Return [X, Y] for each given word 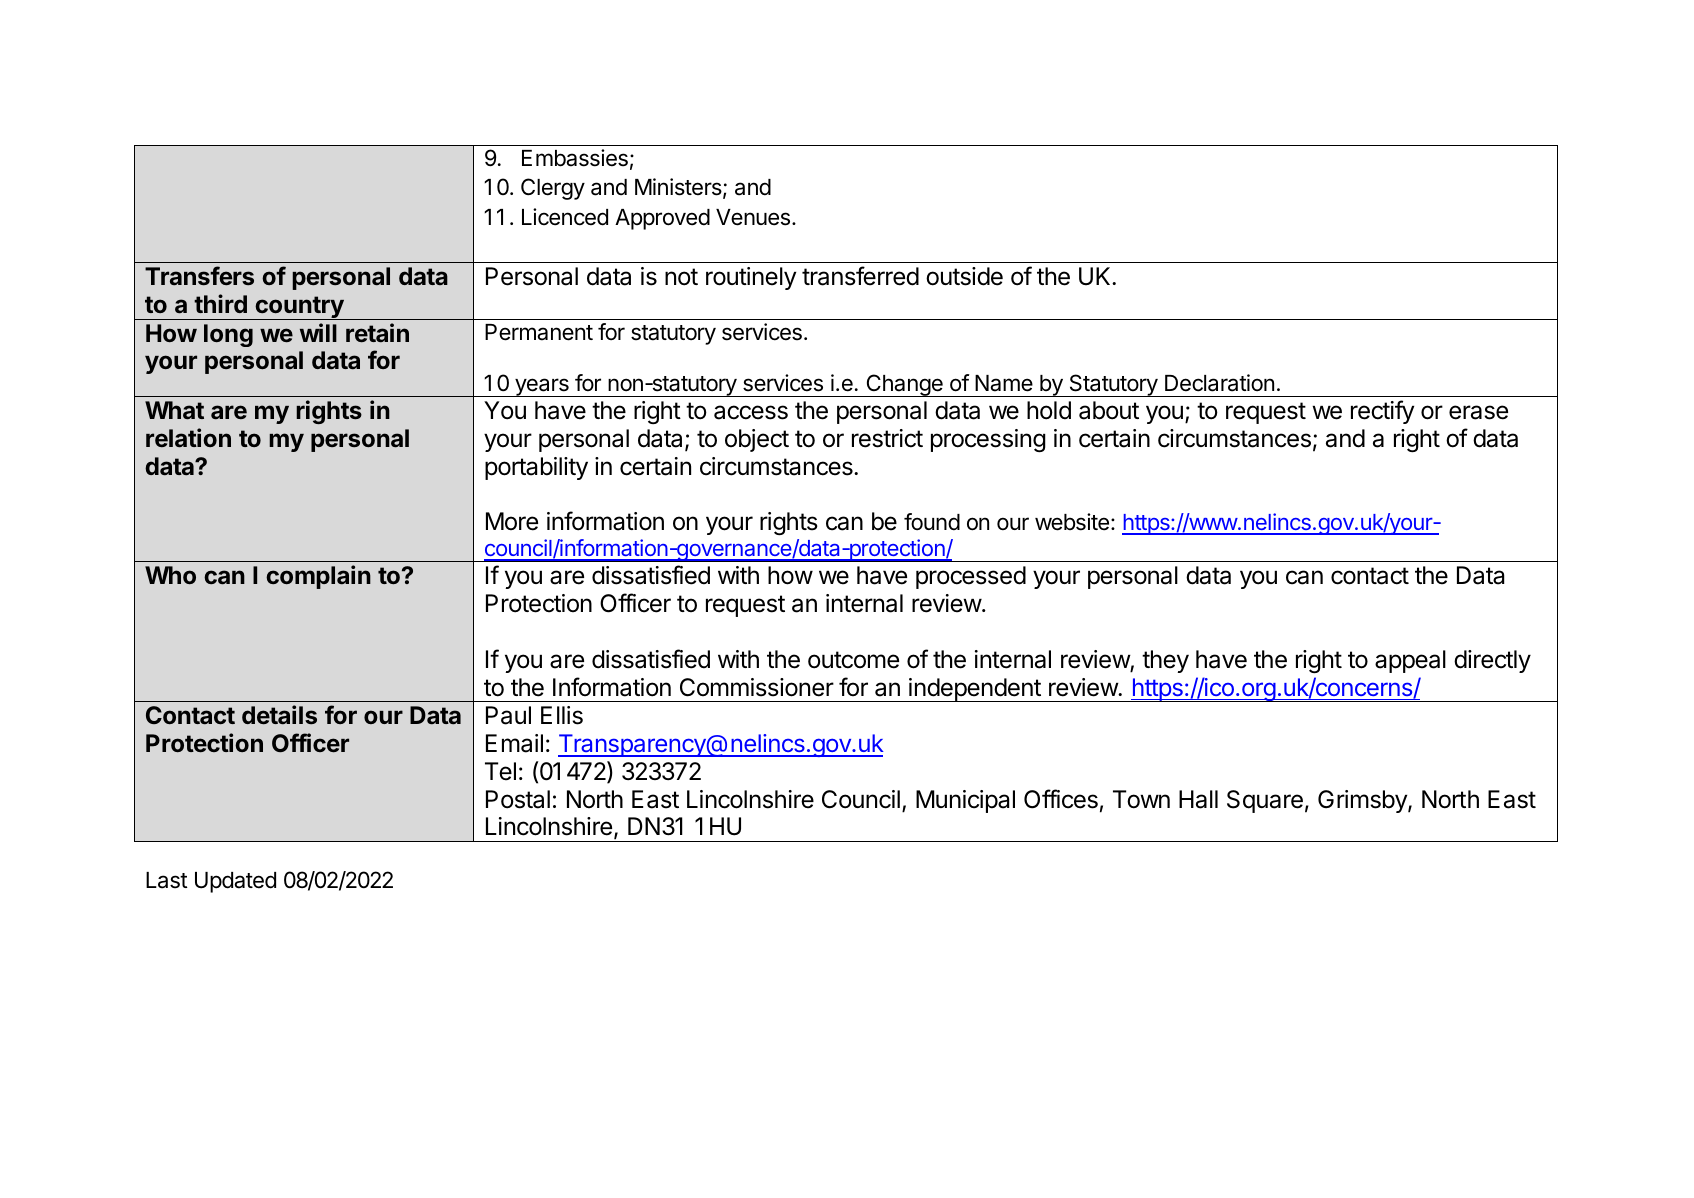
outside [964, 276]
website [1072, 522]
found [932, 522]
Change [904, 385]
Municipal [965, 801]
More [512, 521]
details [279, 715]
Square [1265, 801]
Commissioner [757, 687]
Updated [235, 882]
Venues [753, 217]
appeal [1410, 661]
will [318, 332]
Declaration [1219, 383]
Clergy [553, 189]
